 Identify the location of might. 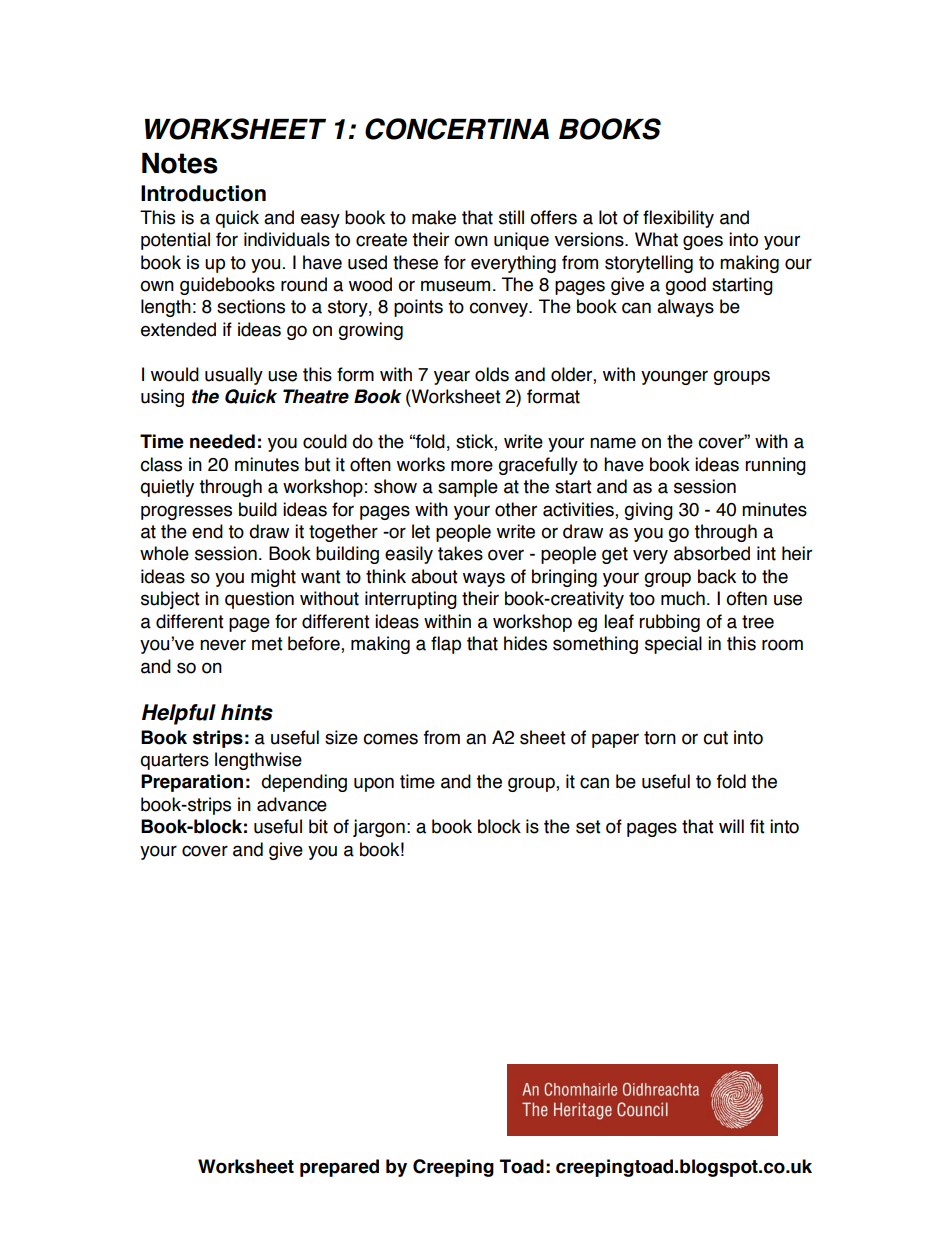
(273, 578).
